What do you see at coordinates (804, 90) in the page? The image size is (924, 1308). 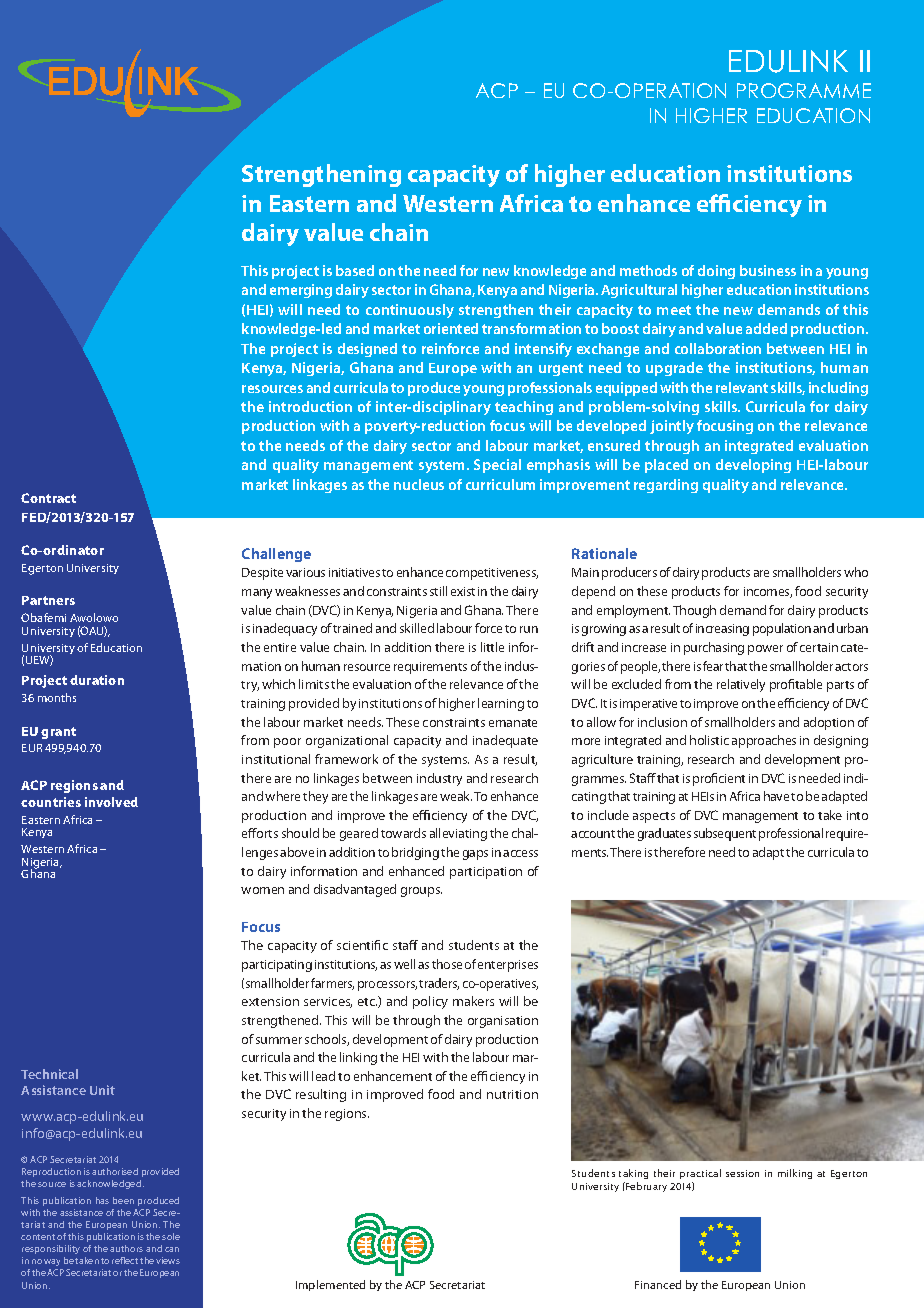 I see `PROGRAMME` at bounding box center [804, 90].
